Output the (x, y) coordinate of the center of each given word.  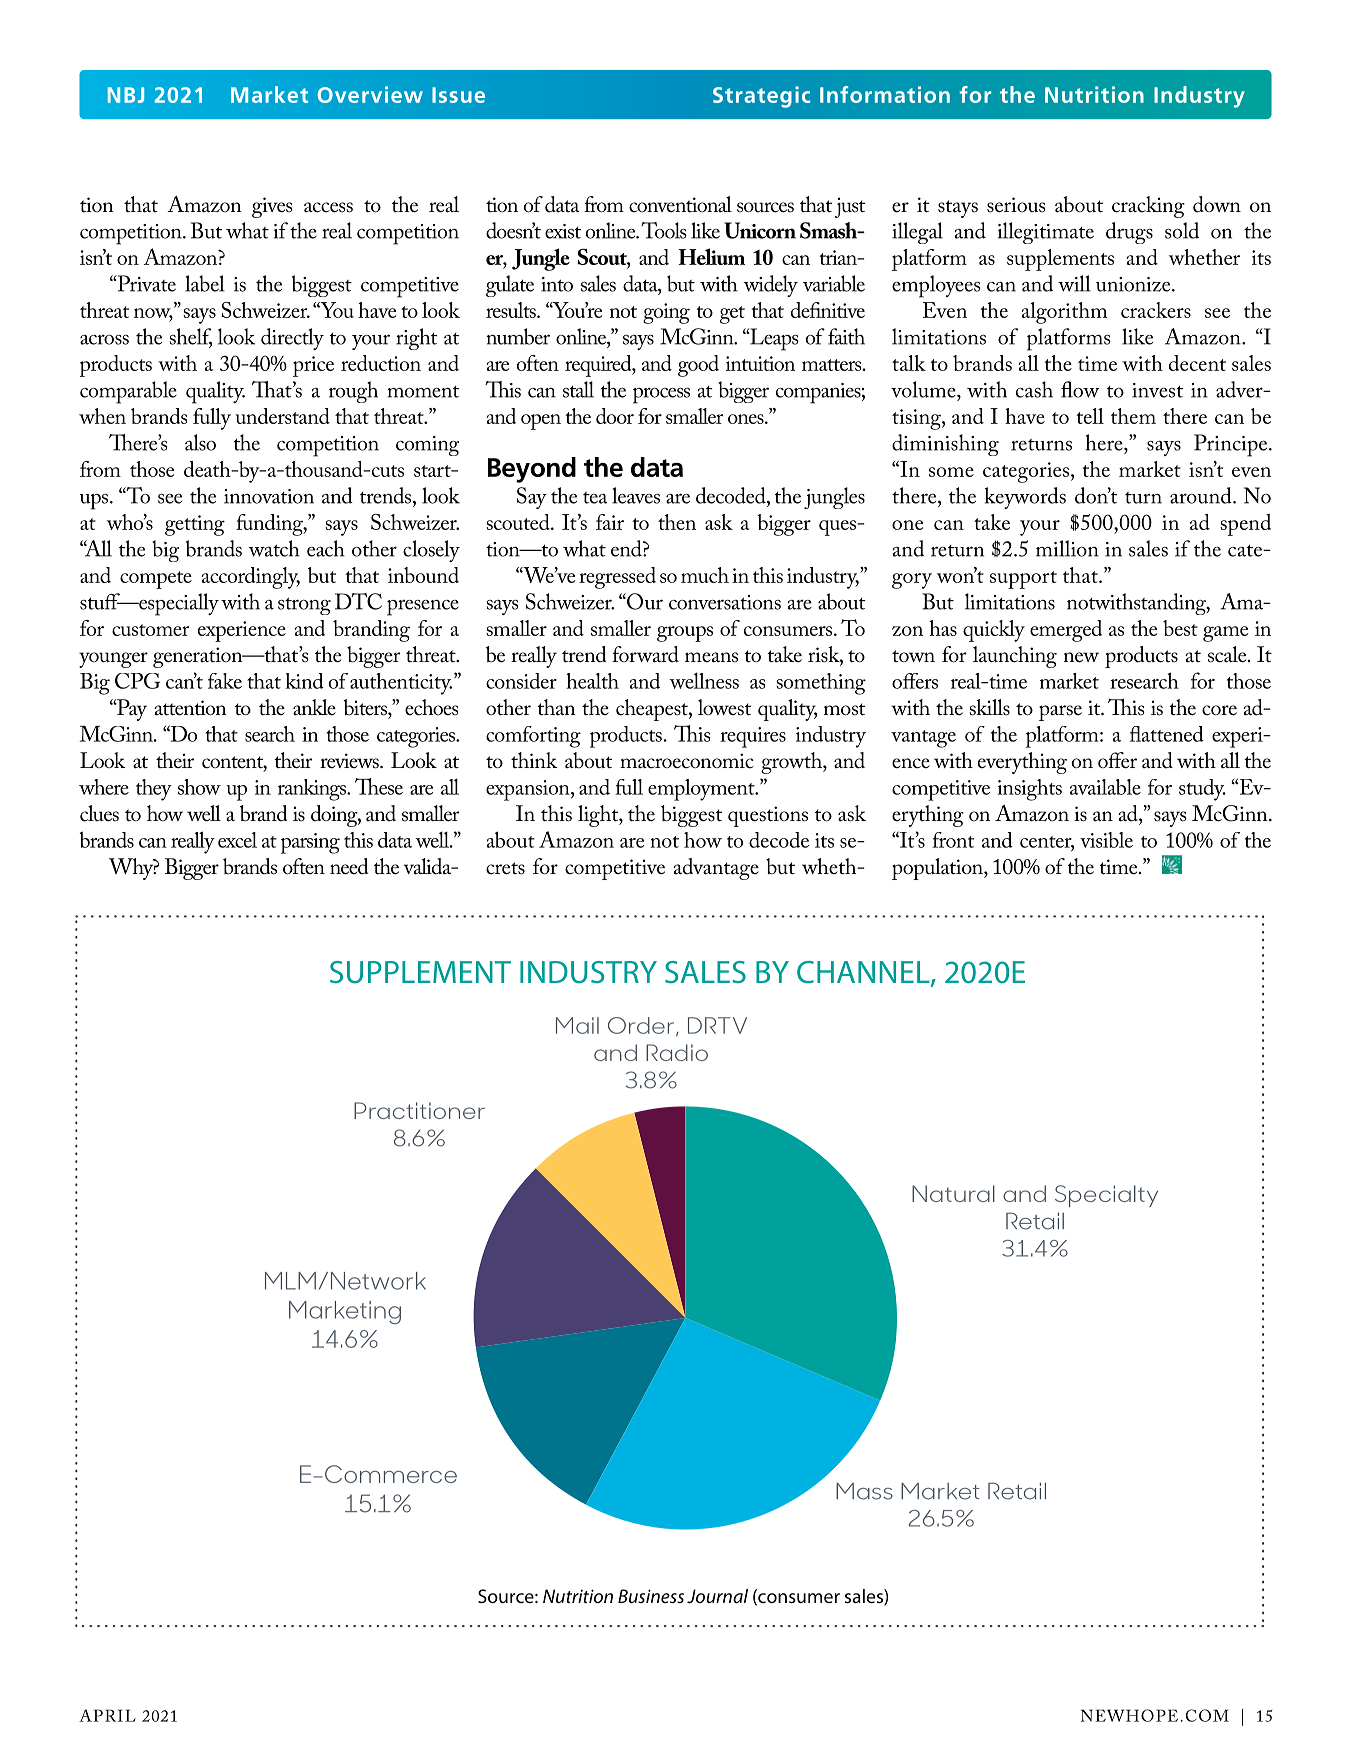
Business (651, 1596)
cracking (1148, 207)
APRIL (107, 1715)
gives (272, 207)
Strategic (761, 97)
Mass (864, 1491)
